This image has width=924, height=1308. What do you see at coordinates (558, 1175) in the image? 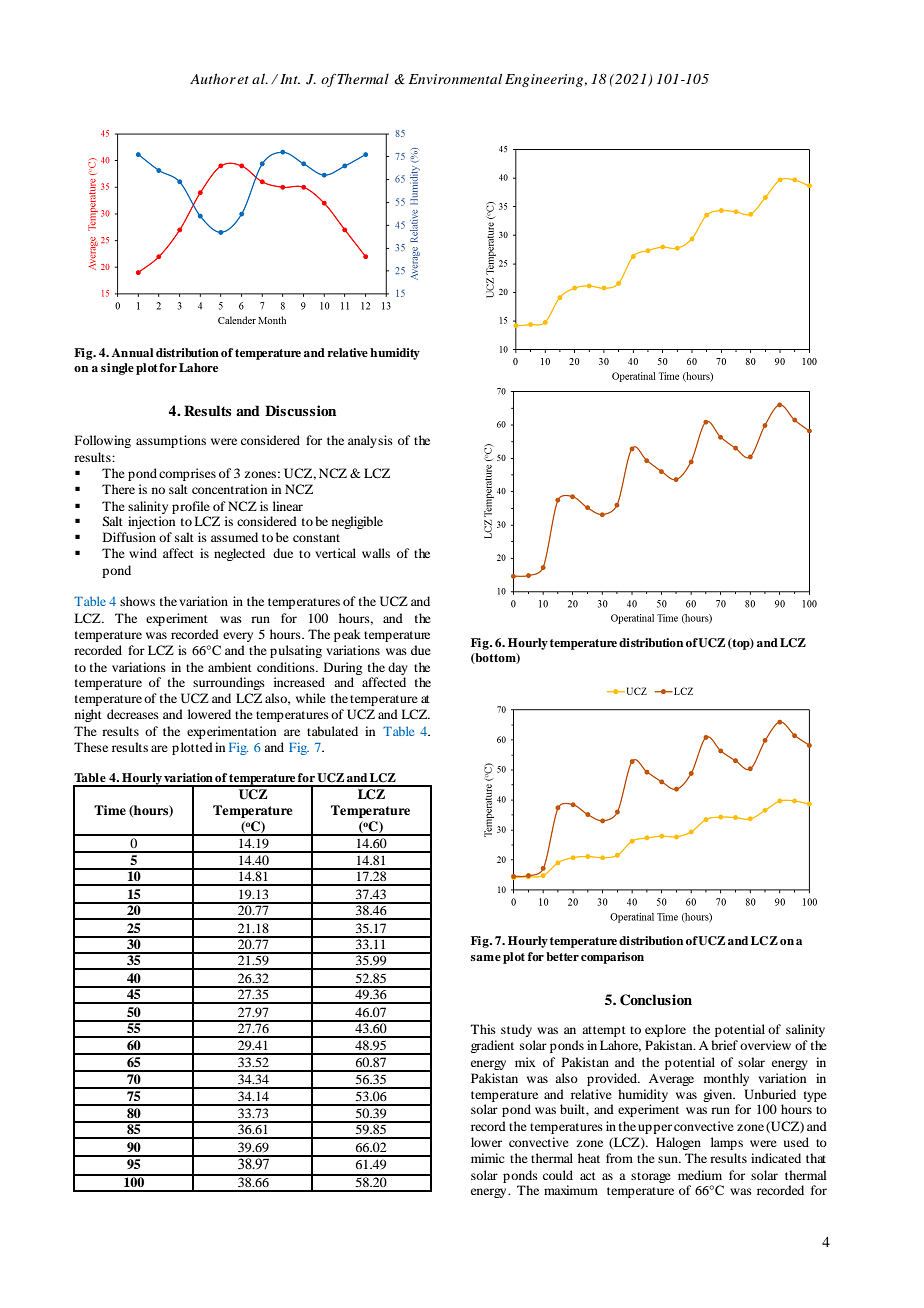
I see `could` at bounding box center [558, 1175].
